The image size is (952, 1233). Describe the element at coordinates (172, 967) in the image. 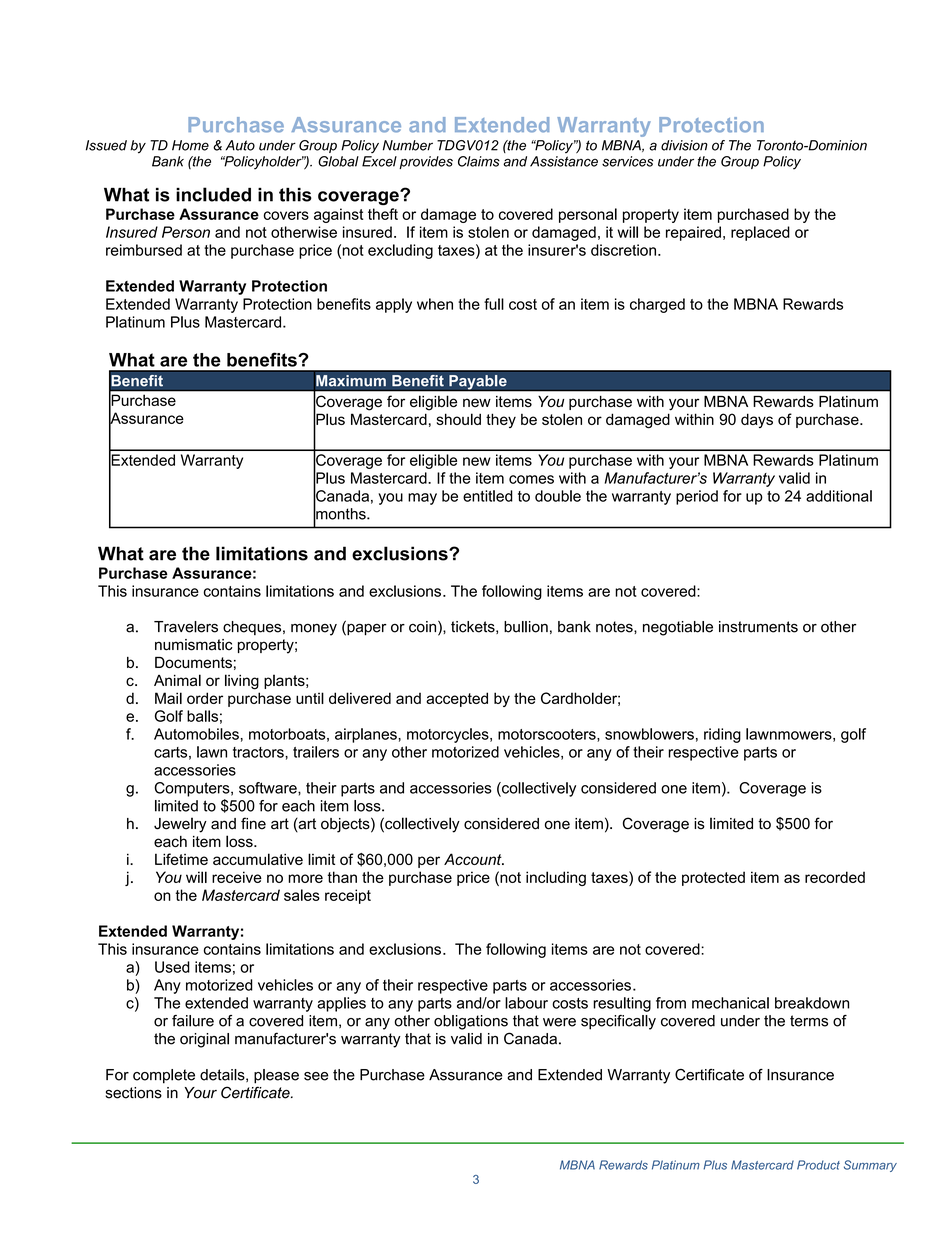

I see `Used` at that location.
